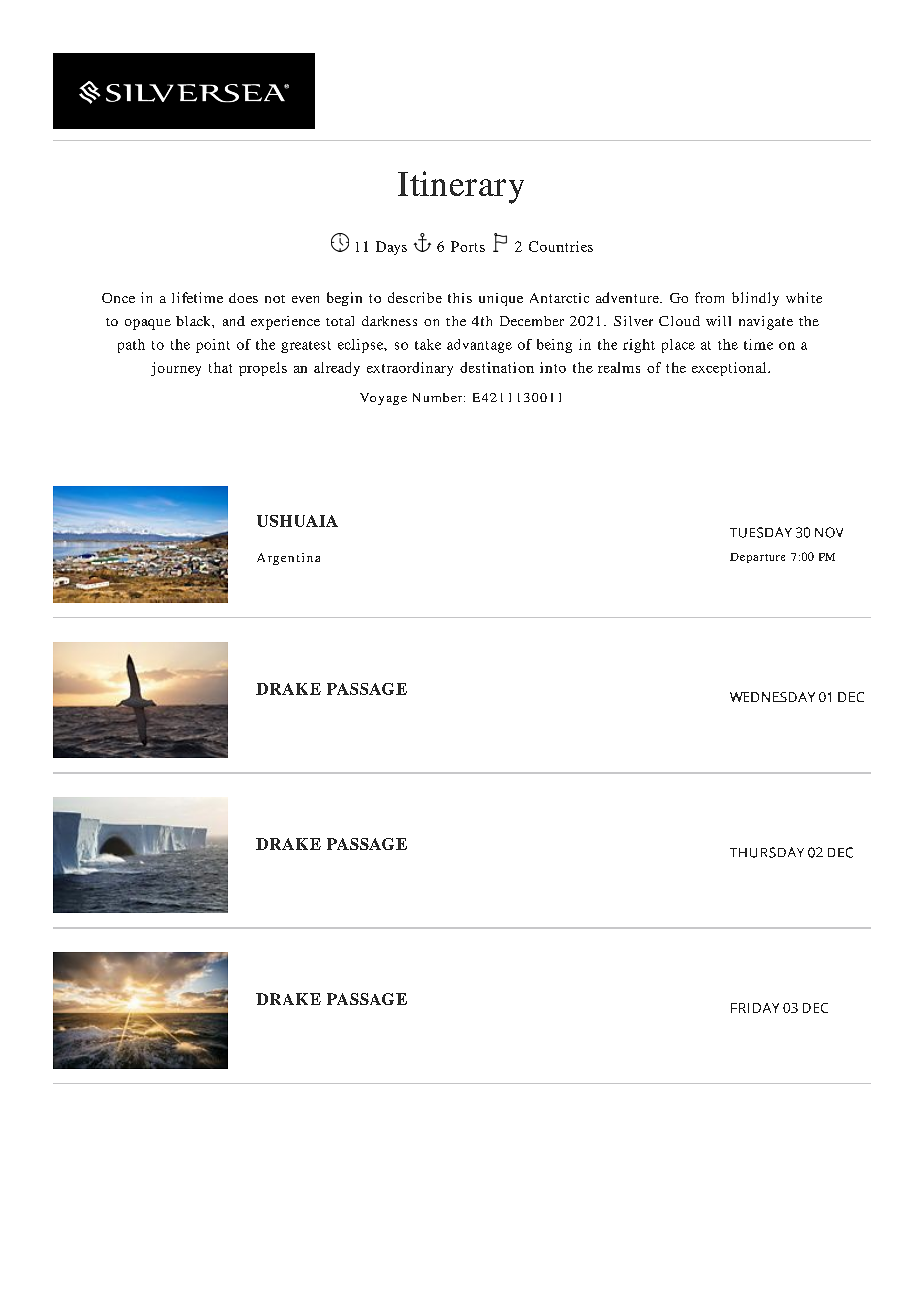 This document has height=1308, width=924. I want to click on does, so click(243, 298).
